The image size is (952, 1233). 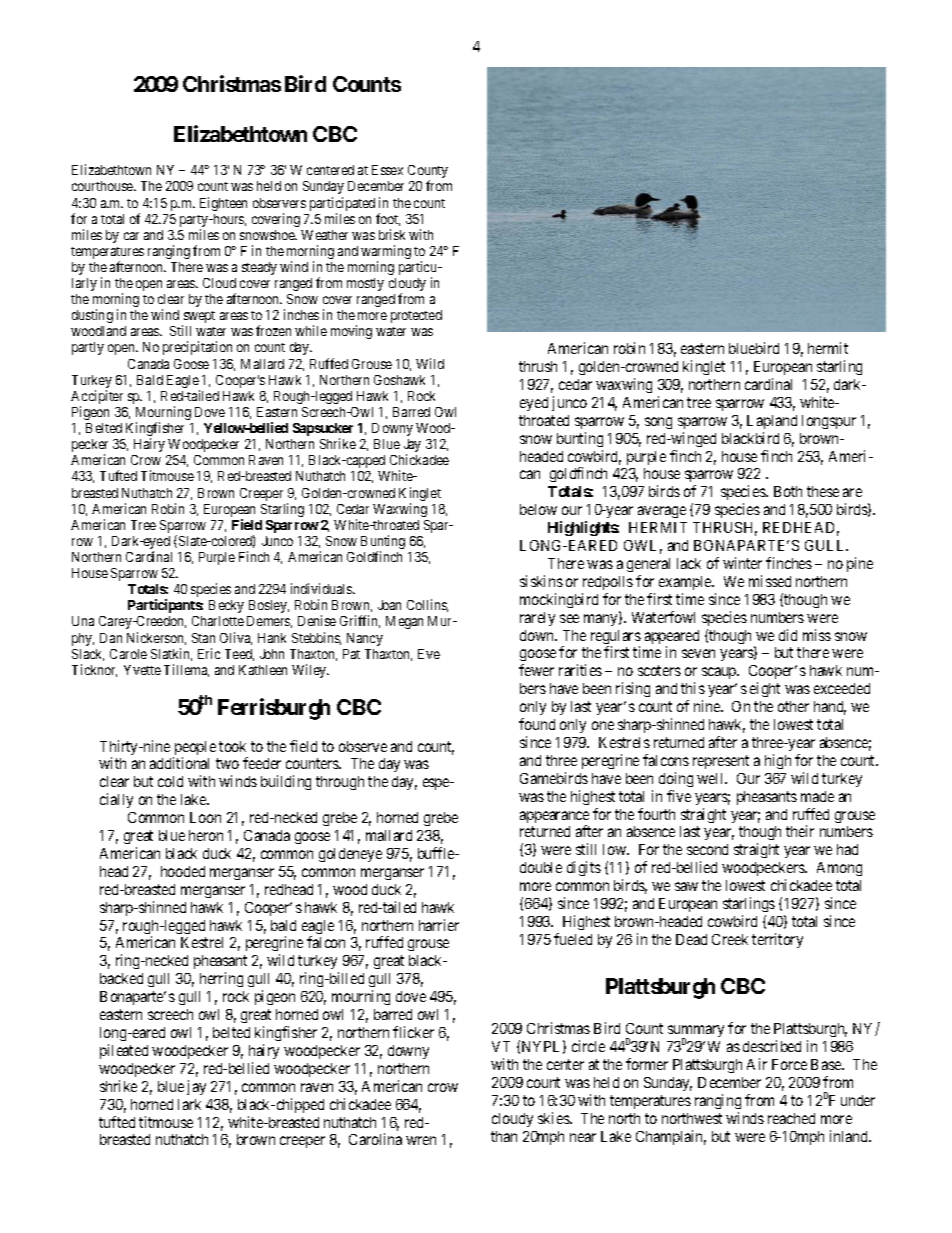 What do you see at coordinates (97, 398) in the page?
I see `Accipiter` at bounding box center [97, 398].
